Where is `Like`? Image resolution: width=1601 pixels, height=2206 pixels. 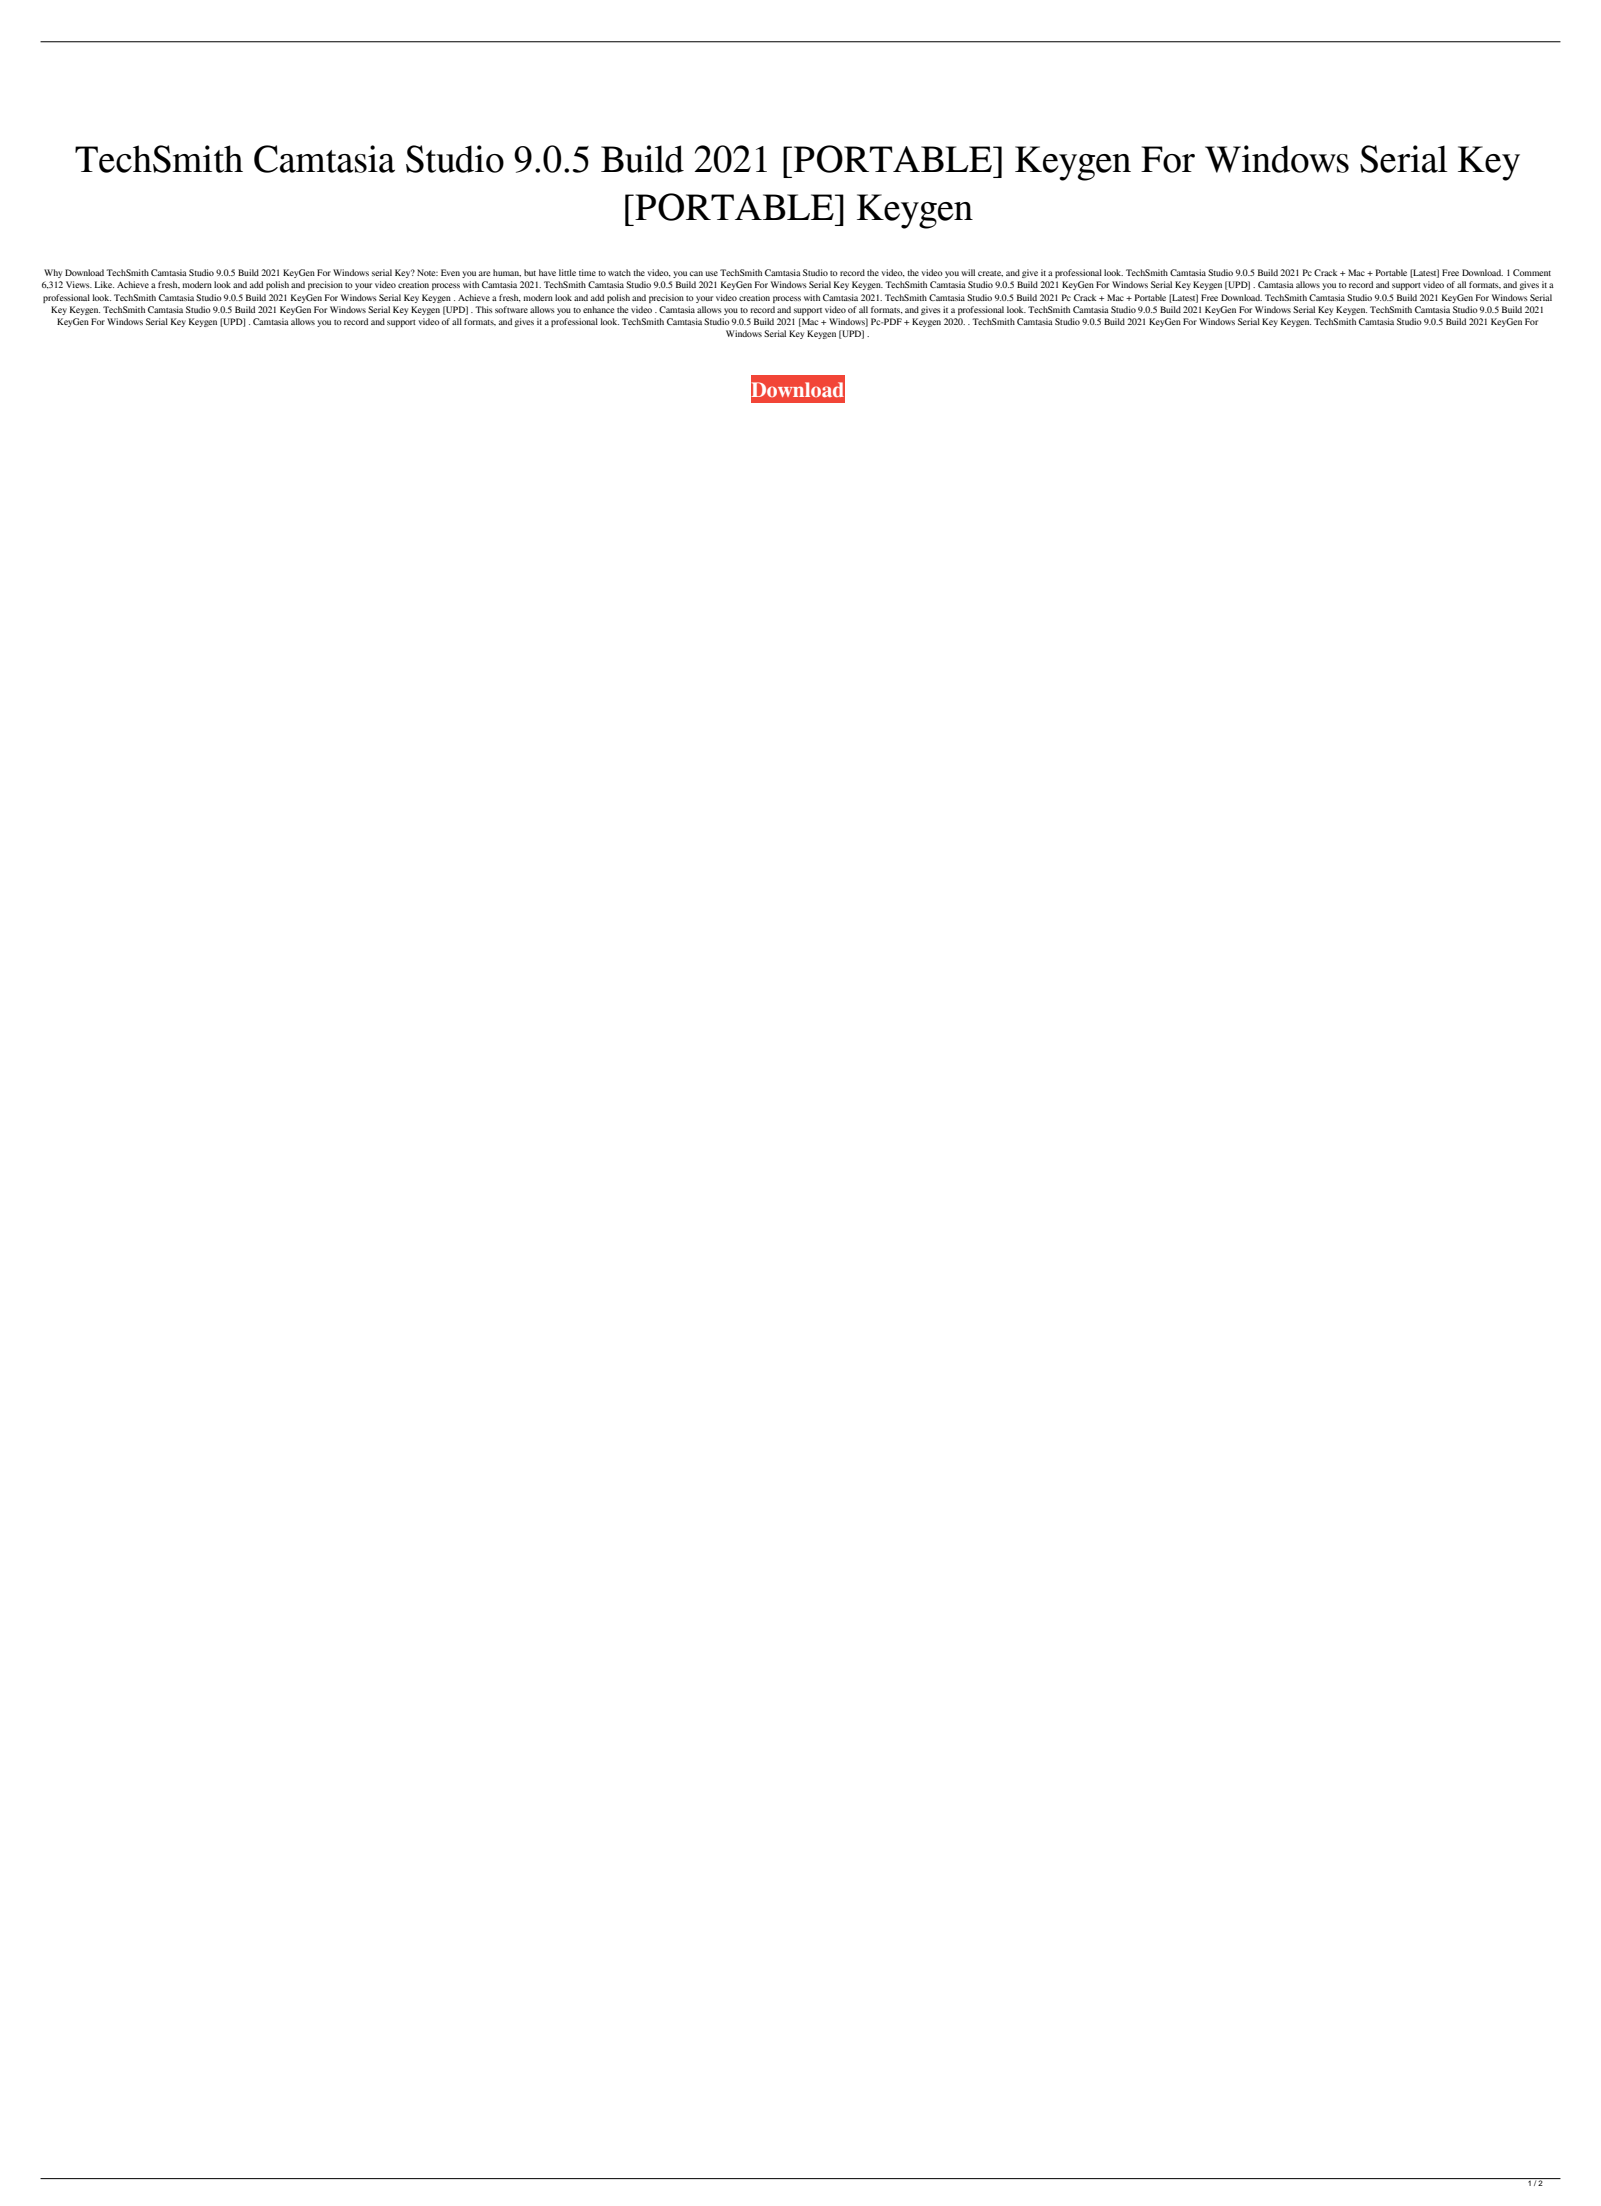
Like is located at coordinates (104, 284).
